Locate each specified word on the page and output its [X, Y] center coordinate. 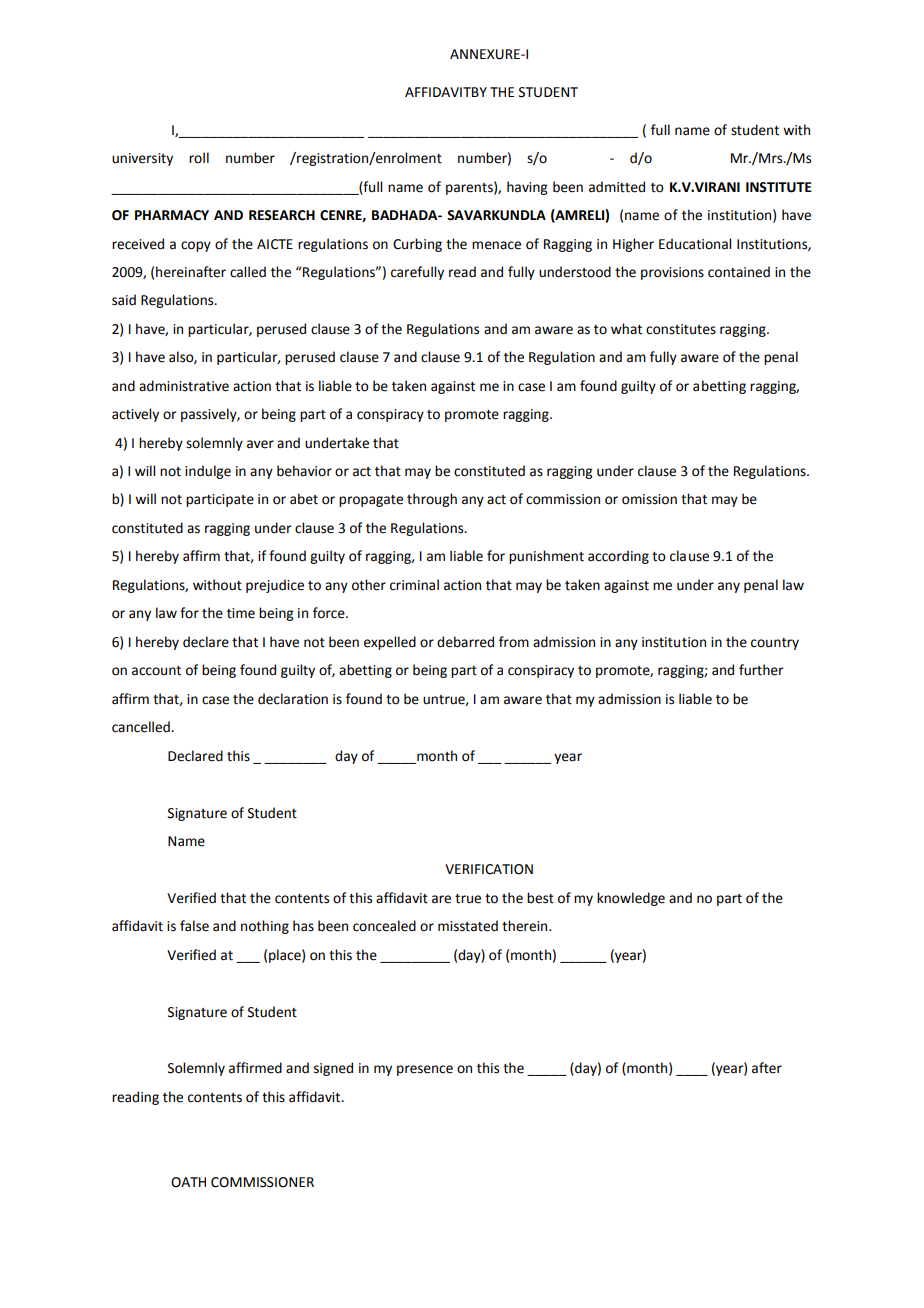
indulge [208, 472]
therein [526, 926]
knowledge [631, 899]
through [432, 500]
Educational [695, 244]
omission [649, 499]
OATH [188, 1182]
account [156, 671]
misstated [468, 926]
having [527, 188]
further [761, 670]
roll [199, 158]
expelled [390, 643]
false [194, 926]
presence [425, 1070]
